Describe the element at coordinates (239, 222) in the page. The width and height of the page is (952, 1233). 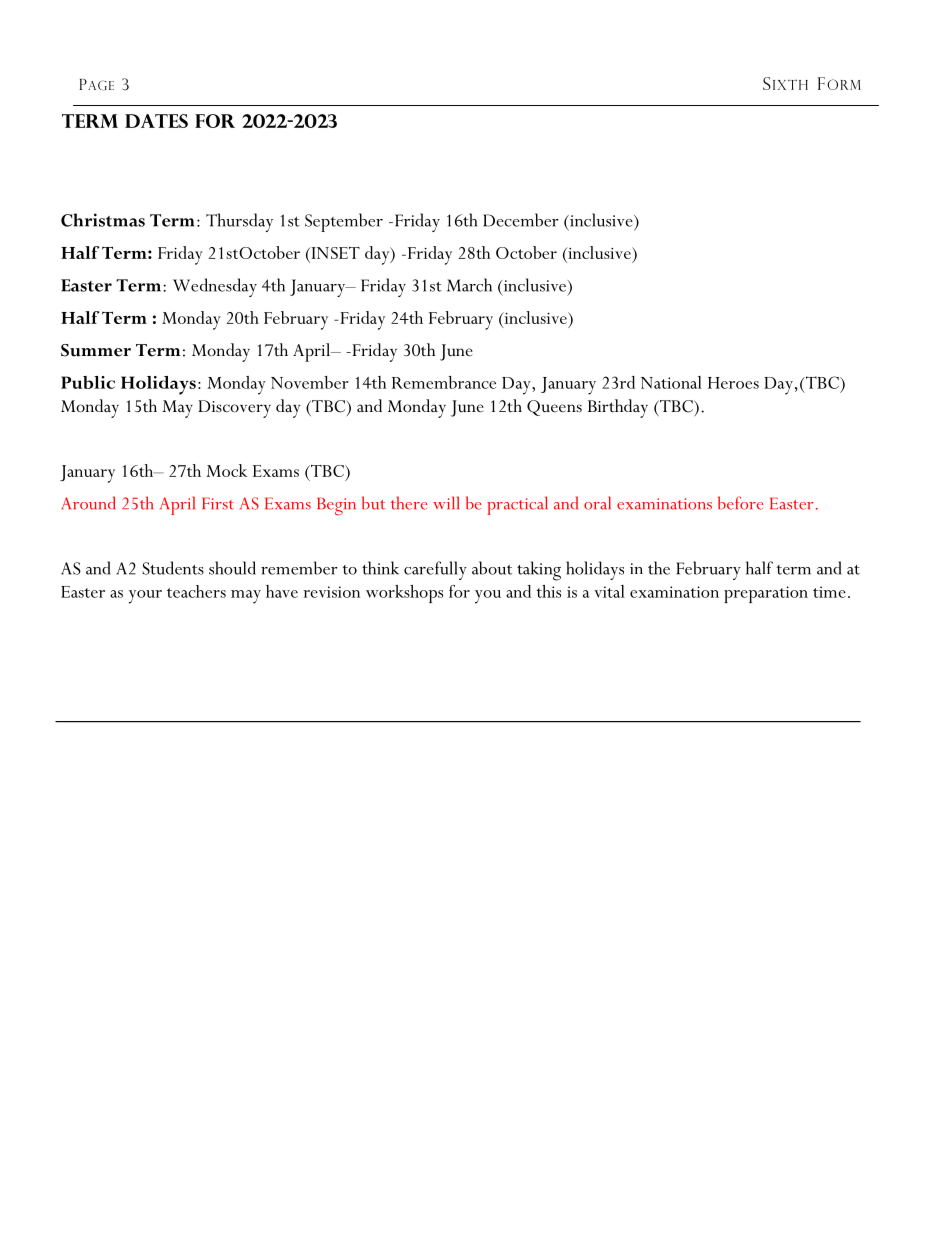
I see `Thursday` at that location.
